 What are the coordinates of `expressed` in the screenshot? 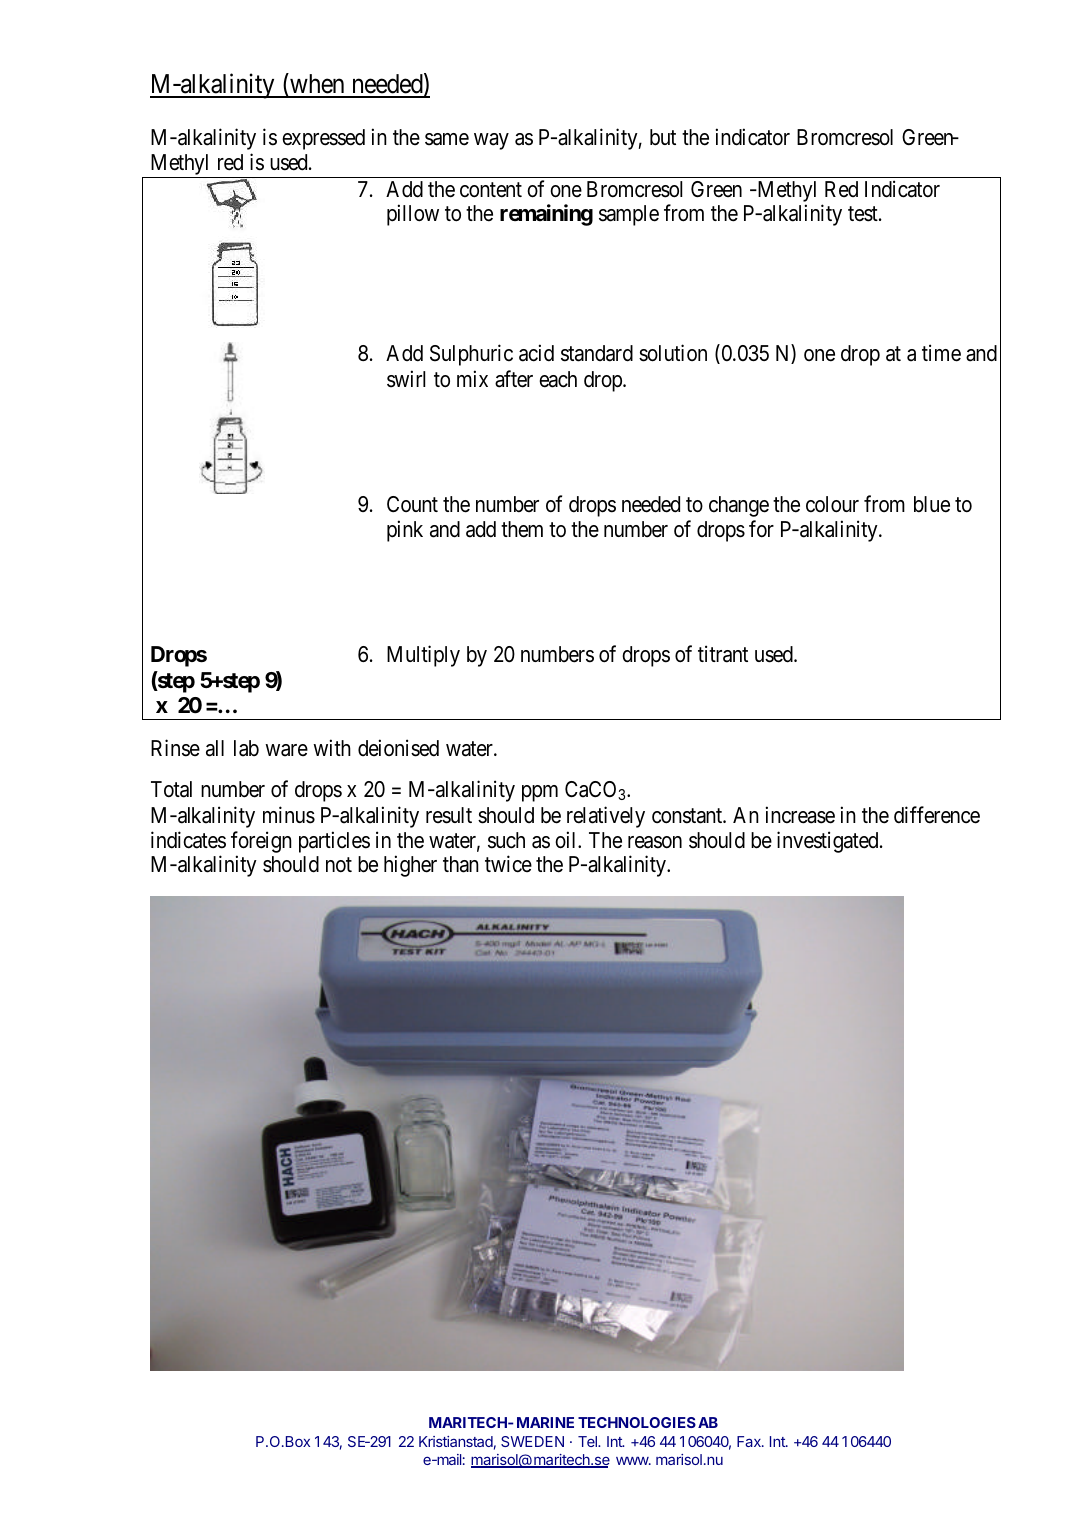 It's located at (323, 139).
